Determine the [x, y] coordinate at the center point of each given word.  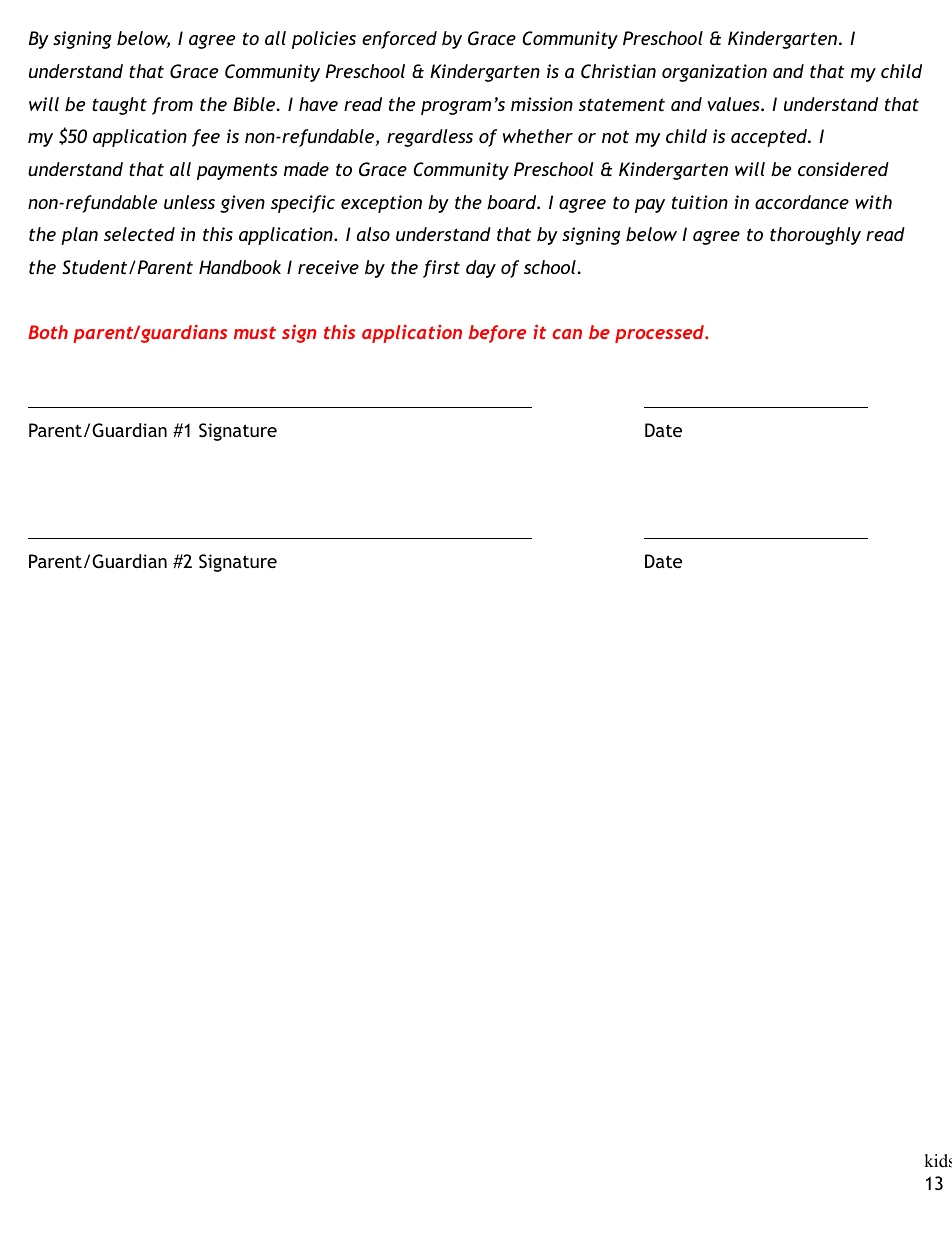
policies [324, 40]
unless [189, 202]
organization [714, 73]
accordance [802, 202]
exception [381, 204]
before [497, 334]
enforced [399, 40]
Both [48, 332]
